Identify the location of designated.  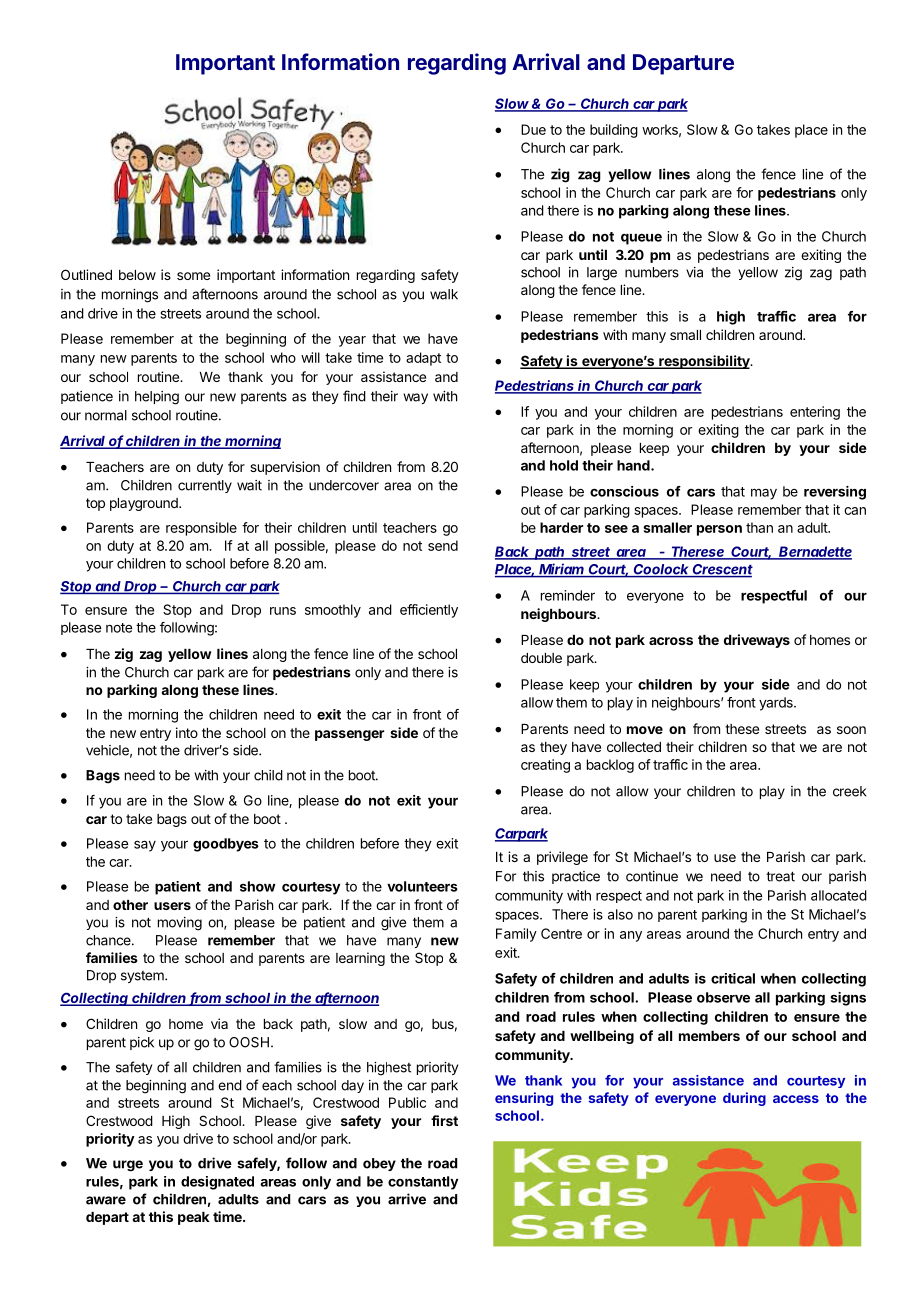
(217, 1183).
